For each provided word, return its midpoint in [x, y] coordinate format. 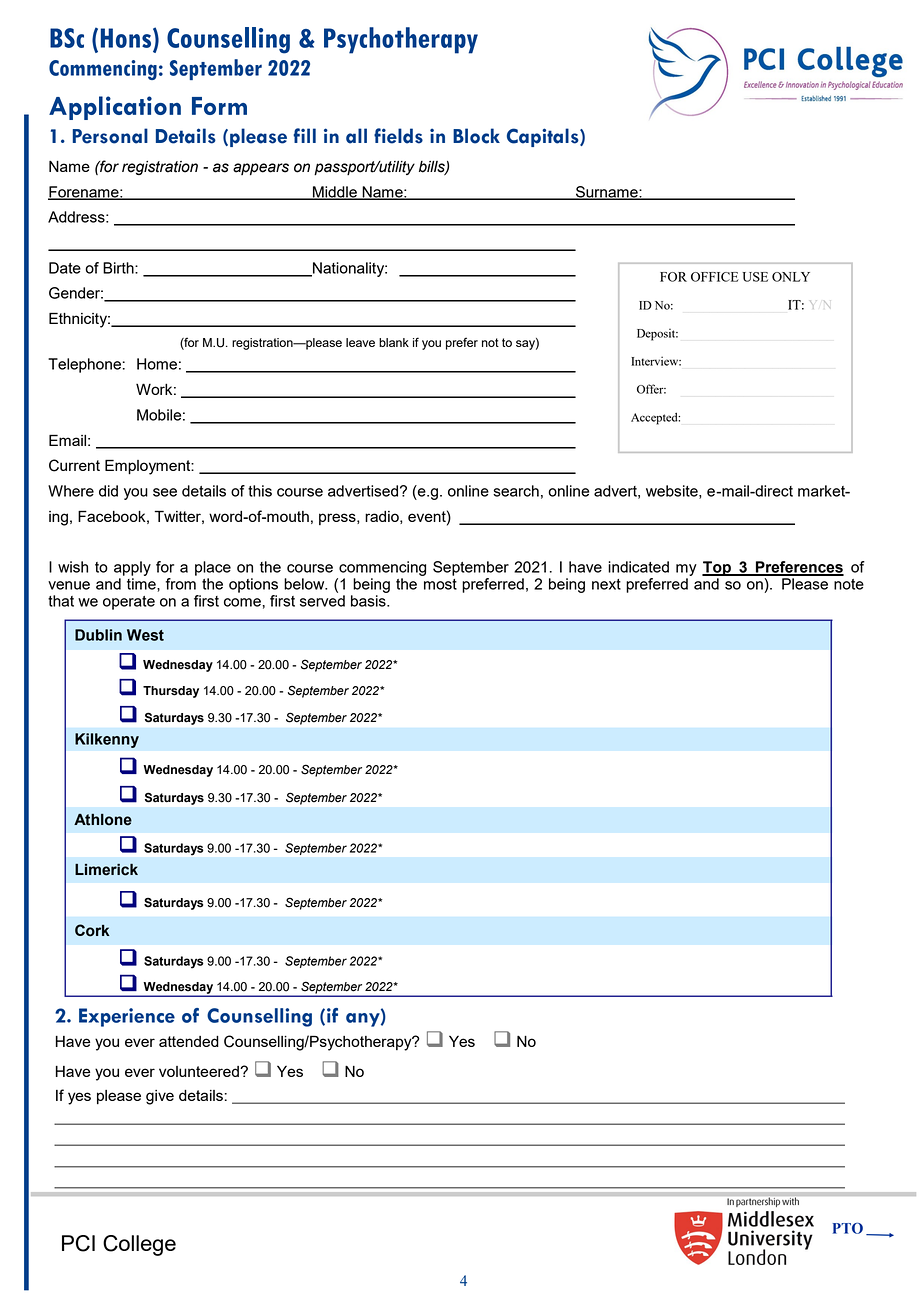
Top [717, 568]
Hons [127, 38]
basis [369, 601]
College [139, 1245]
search [516, 491]
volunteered [200, 1071]
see [165, 492]
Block [476, 136]
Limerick [106, 870]
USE [755, 277]
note [849, 584]
